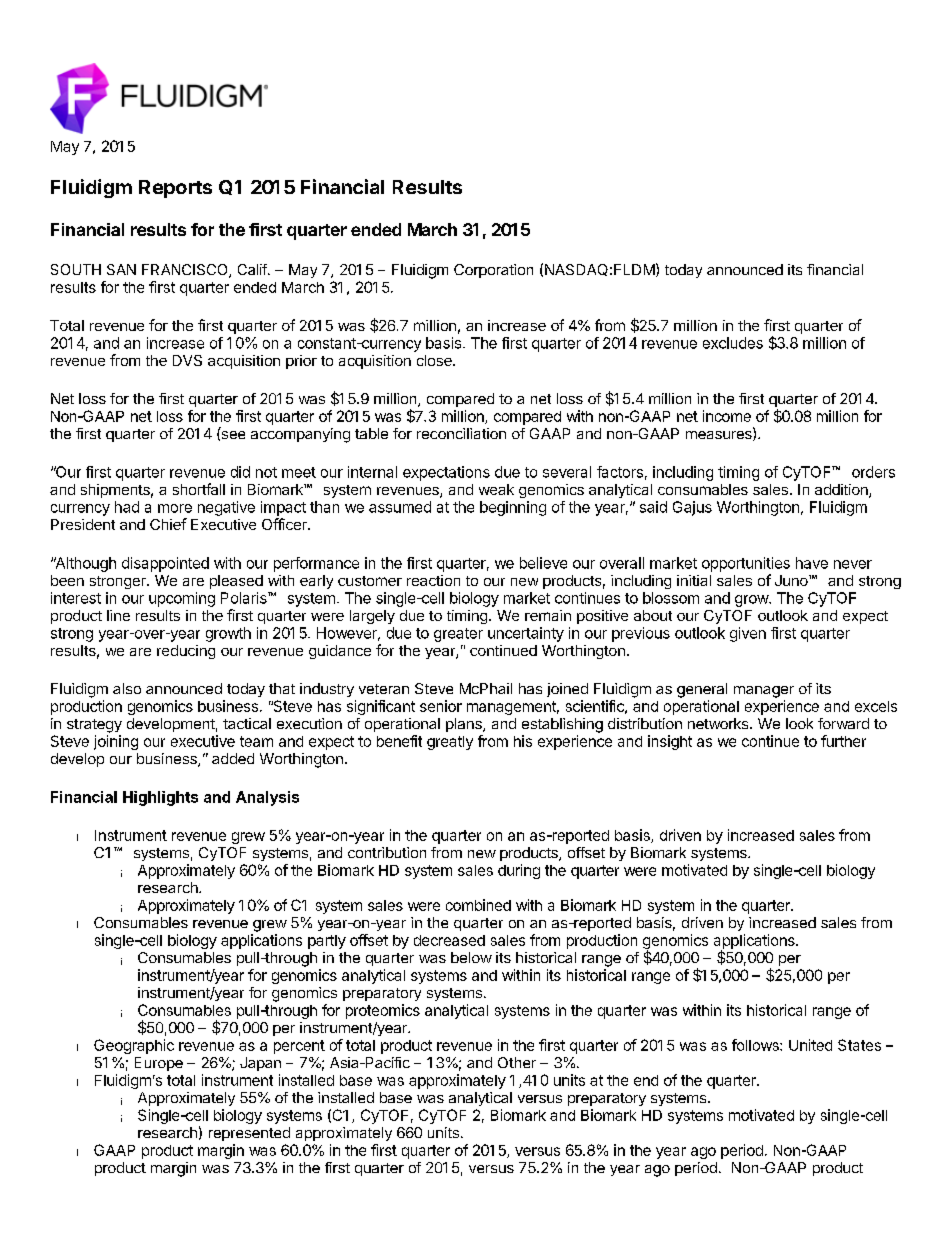  I want to click on Reports, so click(175, 189).
